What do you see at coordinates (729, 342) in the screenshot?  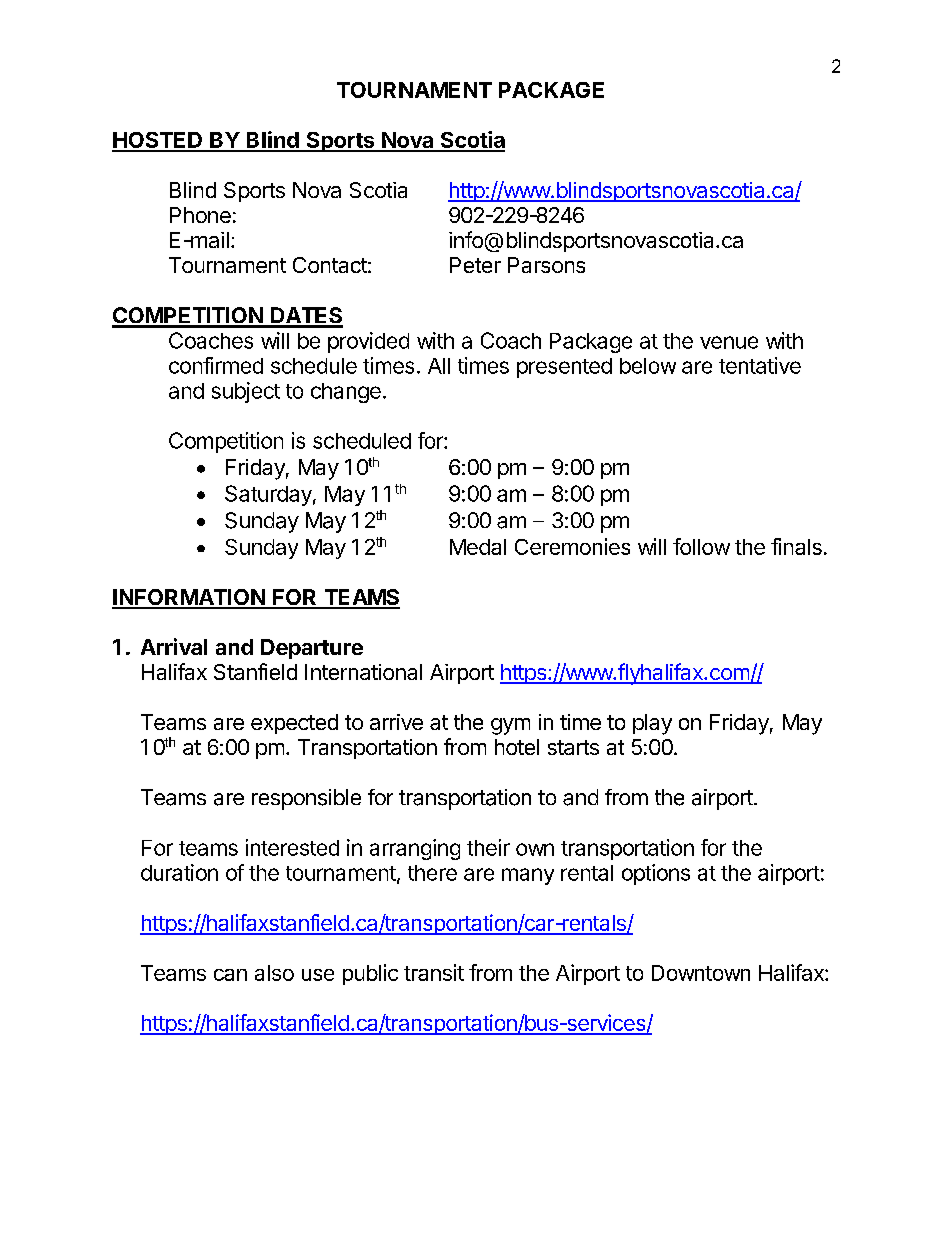 I see `venue` at bounding box center [729, 342].
